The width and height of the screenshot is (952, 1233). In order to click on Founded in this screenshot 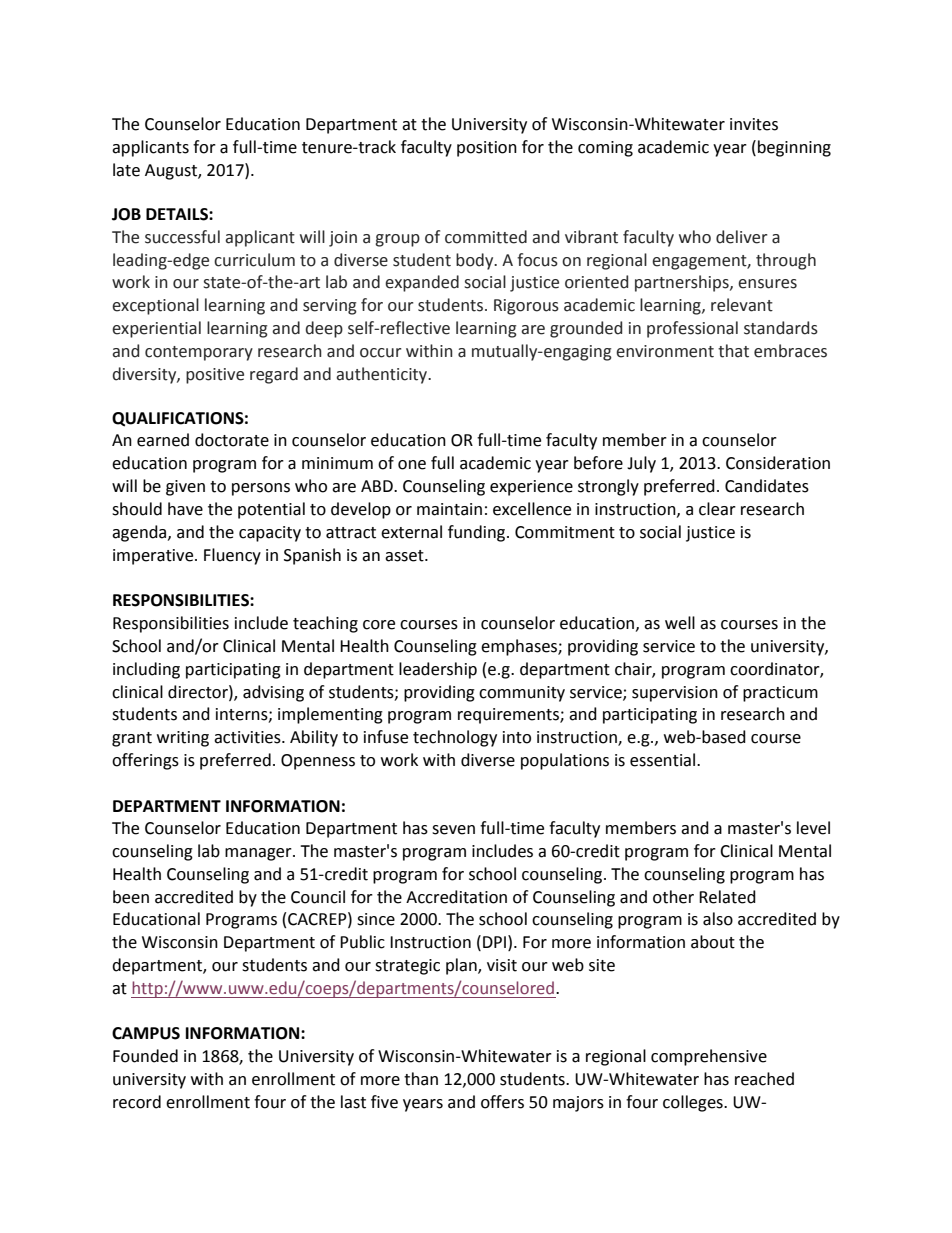, I will do `click(145, 1056)`.
